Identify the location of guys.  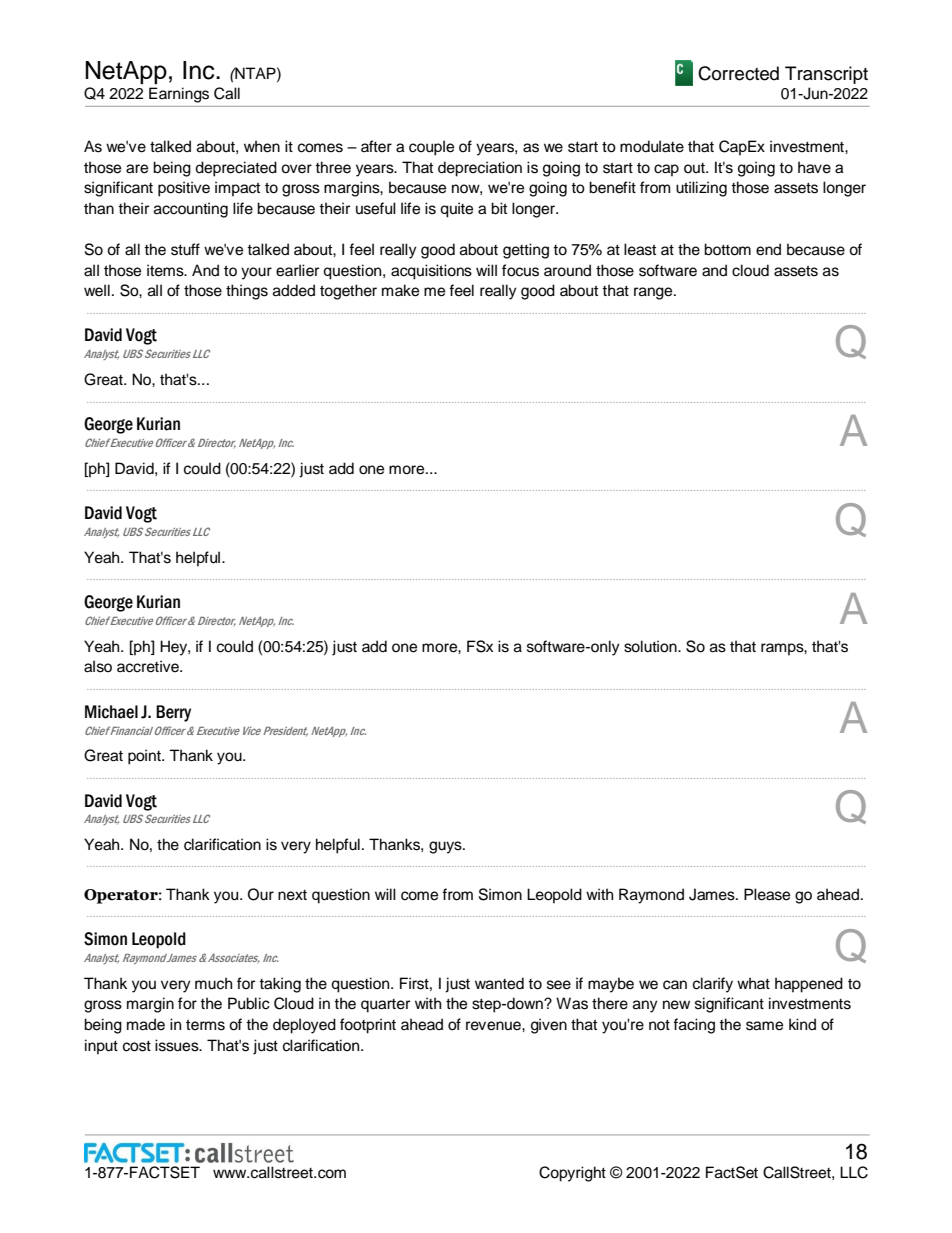
(446, 847).
